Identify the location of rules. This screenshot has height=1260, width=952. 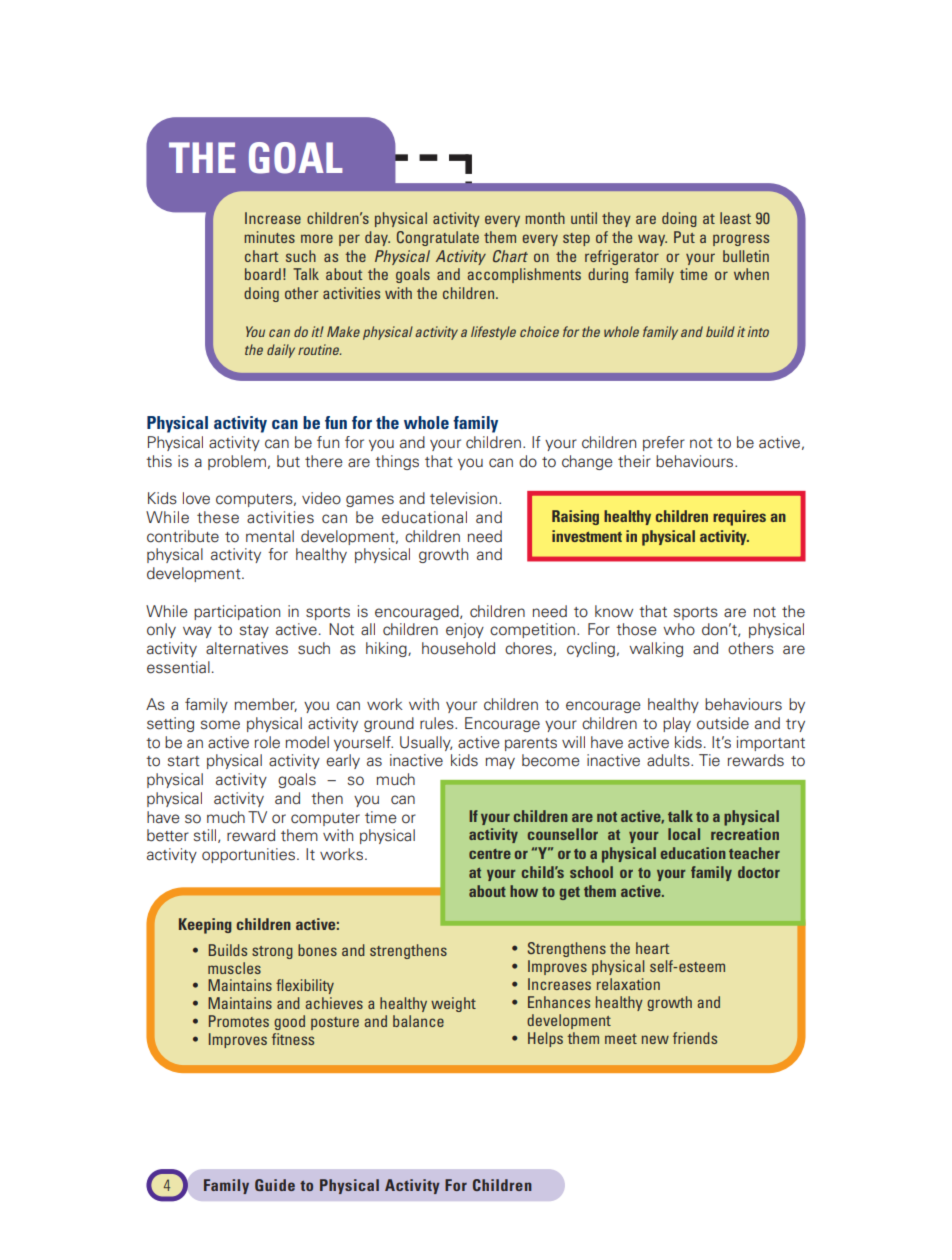
(438, 723).
